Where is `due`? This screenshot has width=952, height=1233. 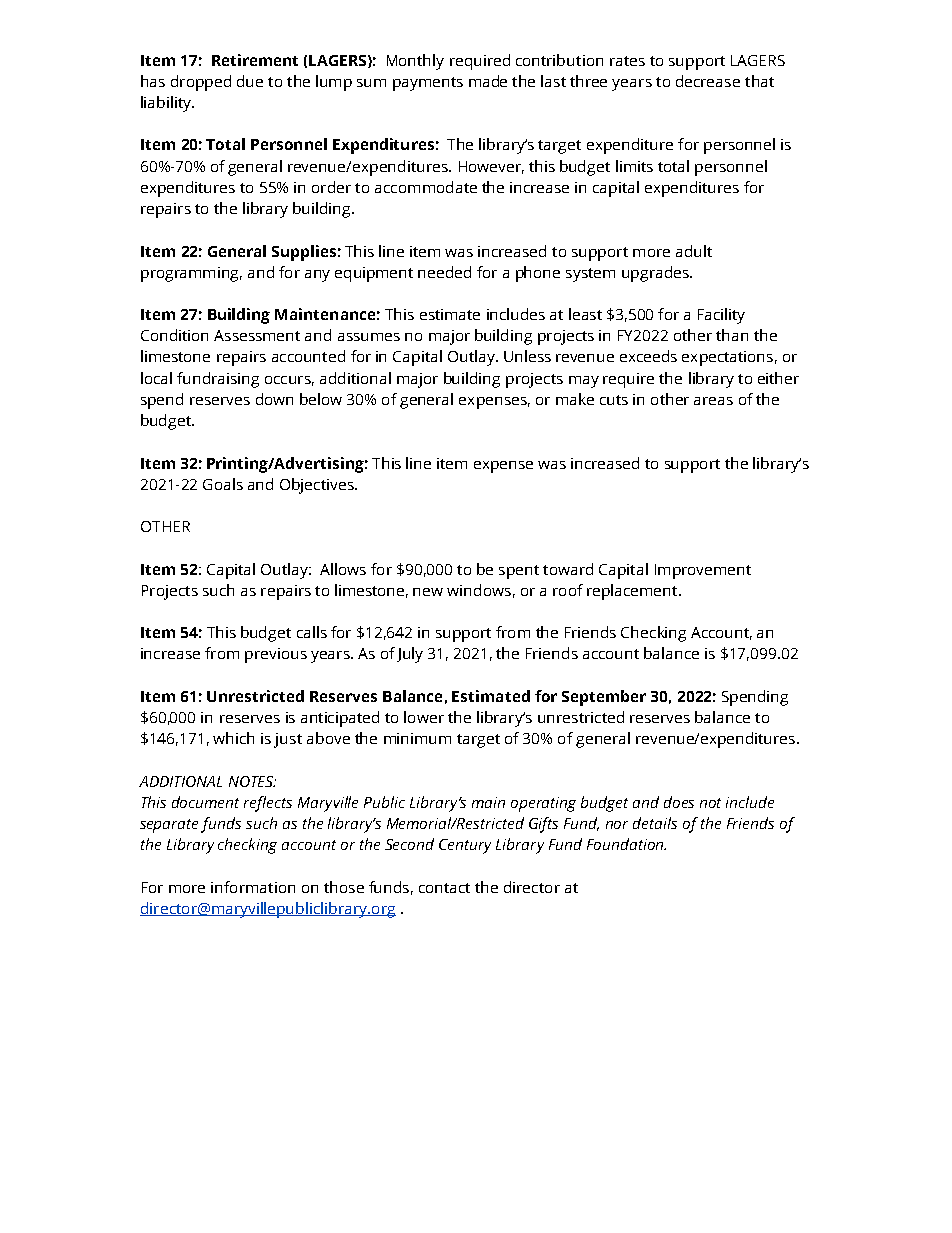
due is located at coordinates (250, 81).
